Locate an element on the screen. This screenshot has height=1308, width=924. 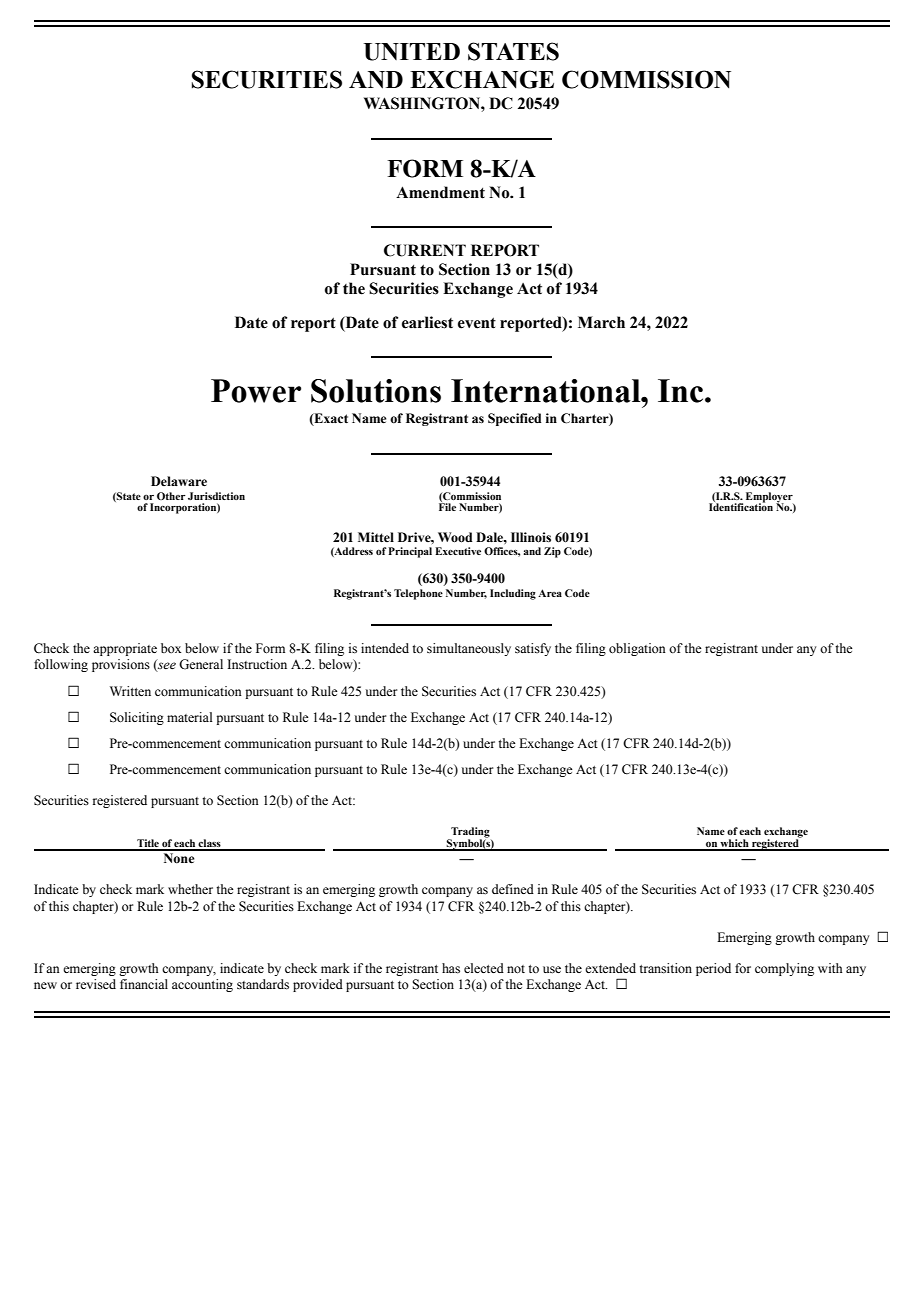
Delaware is located at coordinates (179, 481).
